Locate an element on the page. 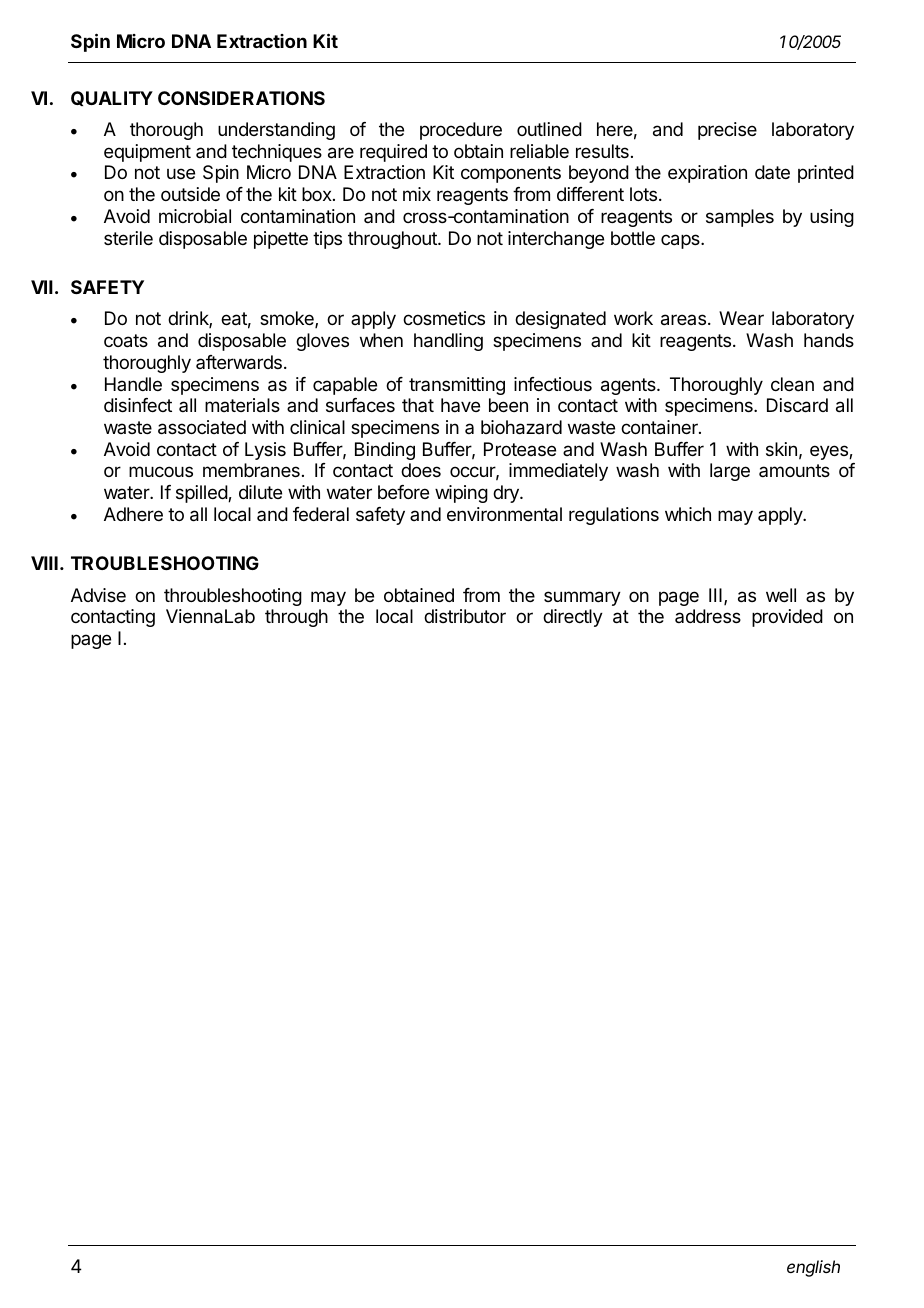  precise is located at coordinates (727, 131).
